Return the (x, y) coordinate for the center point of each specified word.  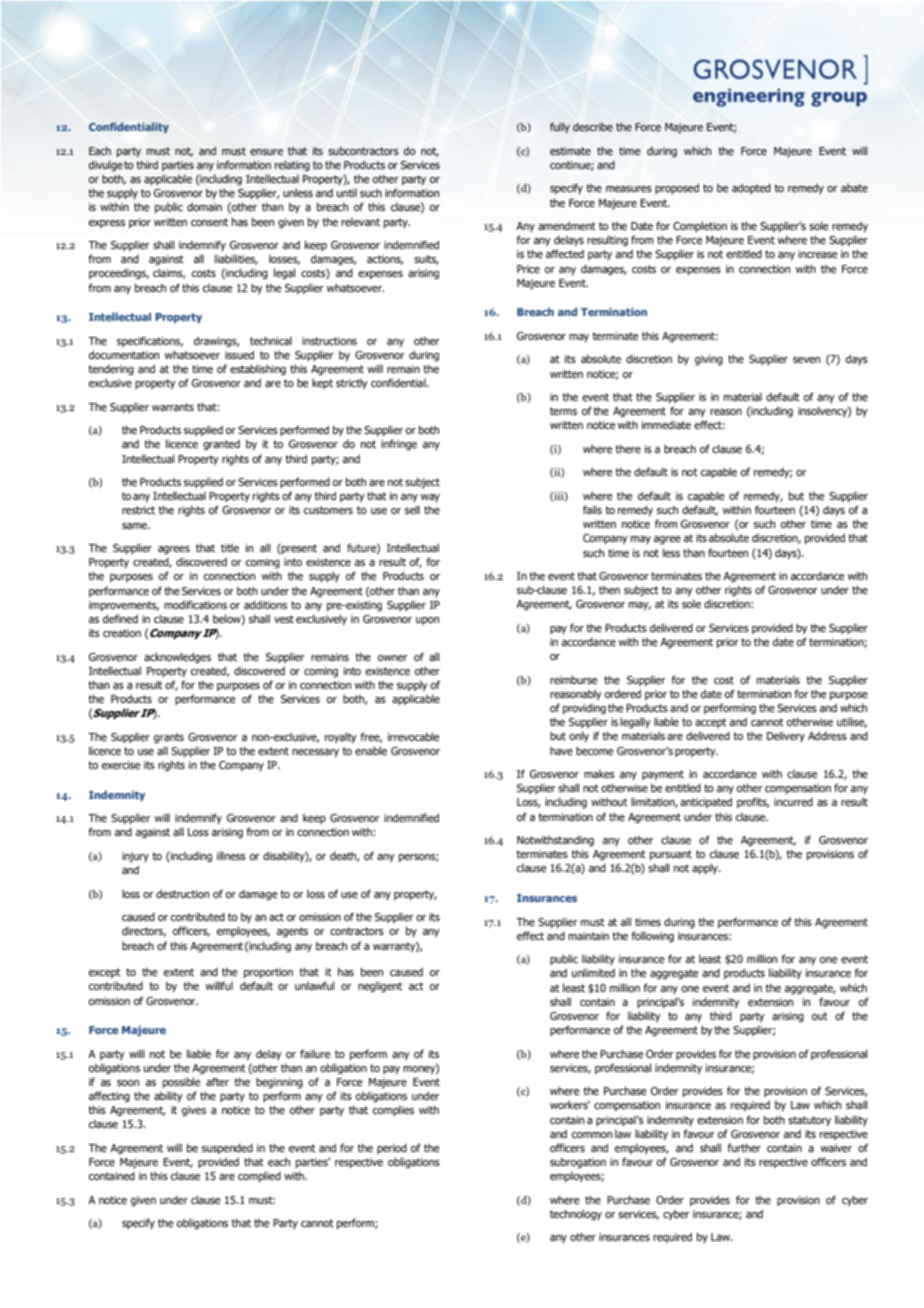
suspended (227, 1148)
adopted (751, 188)
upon (427, 621)
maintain (588, 936)
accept (711, 723)
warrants (173, 407)
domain (204, 207)
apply (706, 868)
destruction (182, 894)
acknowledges (177, 657)
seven (806, 360)
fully (560, 127)
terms (563, 411)
